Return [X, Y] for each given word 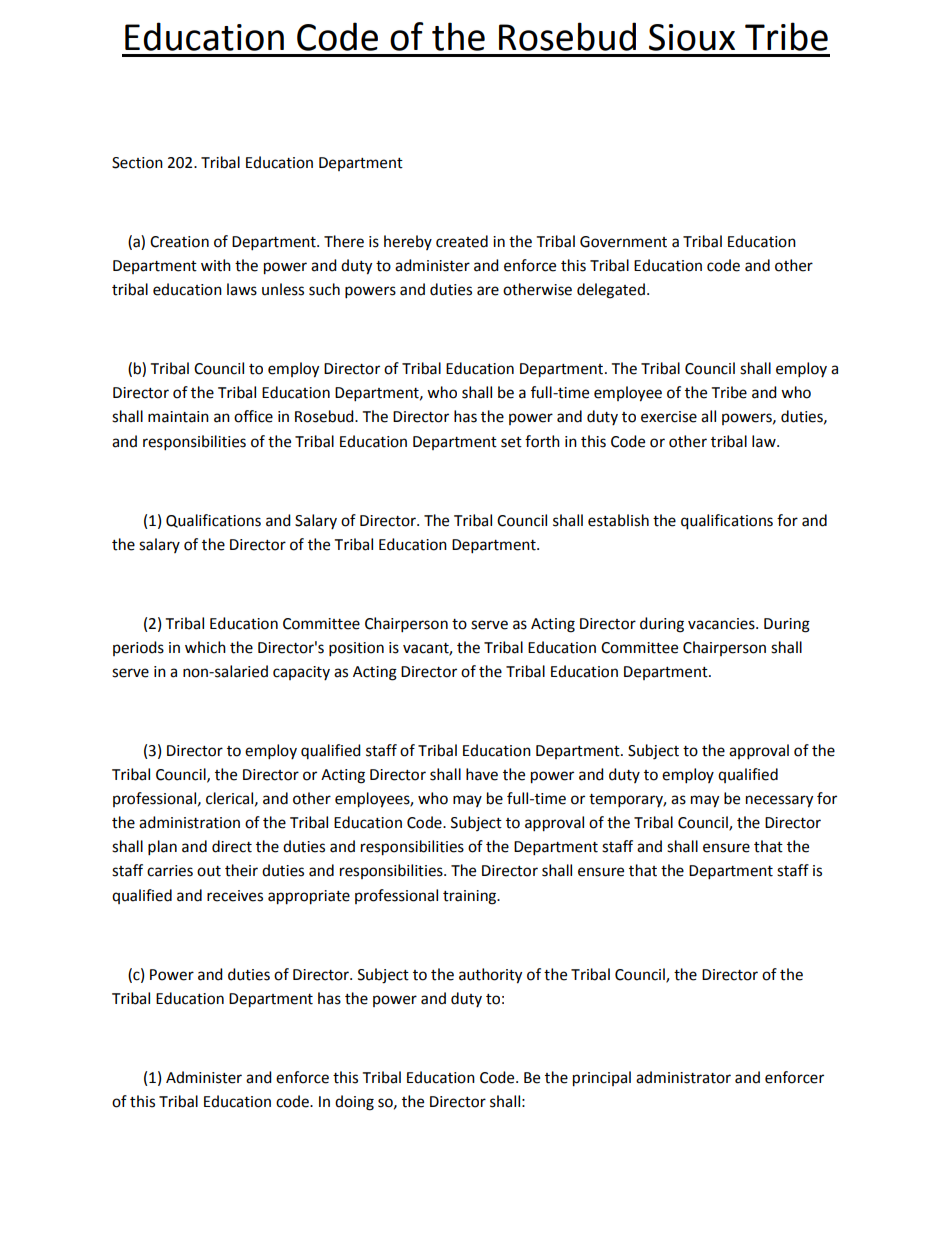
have [482, 774]
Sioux [692, 37]
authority [490, 976]
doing [354, 1103]
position [356, 649]
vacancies [722, 624]
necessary [779, 801]
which [205, 647]
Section [137, 163]
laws [242, 289]
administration [189, 822]
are [488, 291]
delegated [611, 291]
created [462, 241]
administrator [683, 1077]
